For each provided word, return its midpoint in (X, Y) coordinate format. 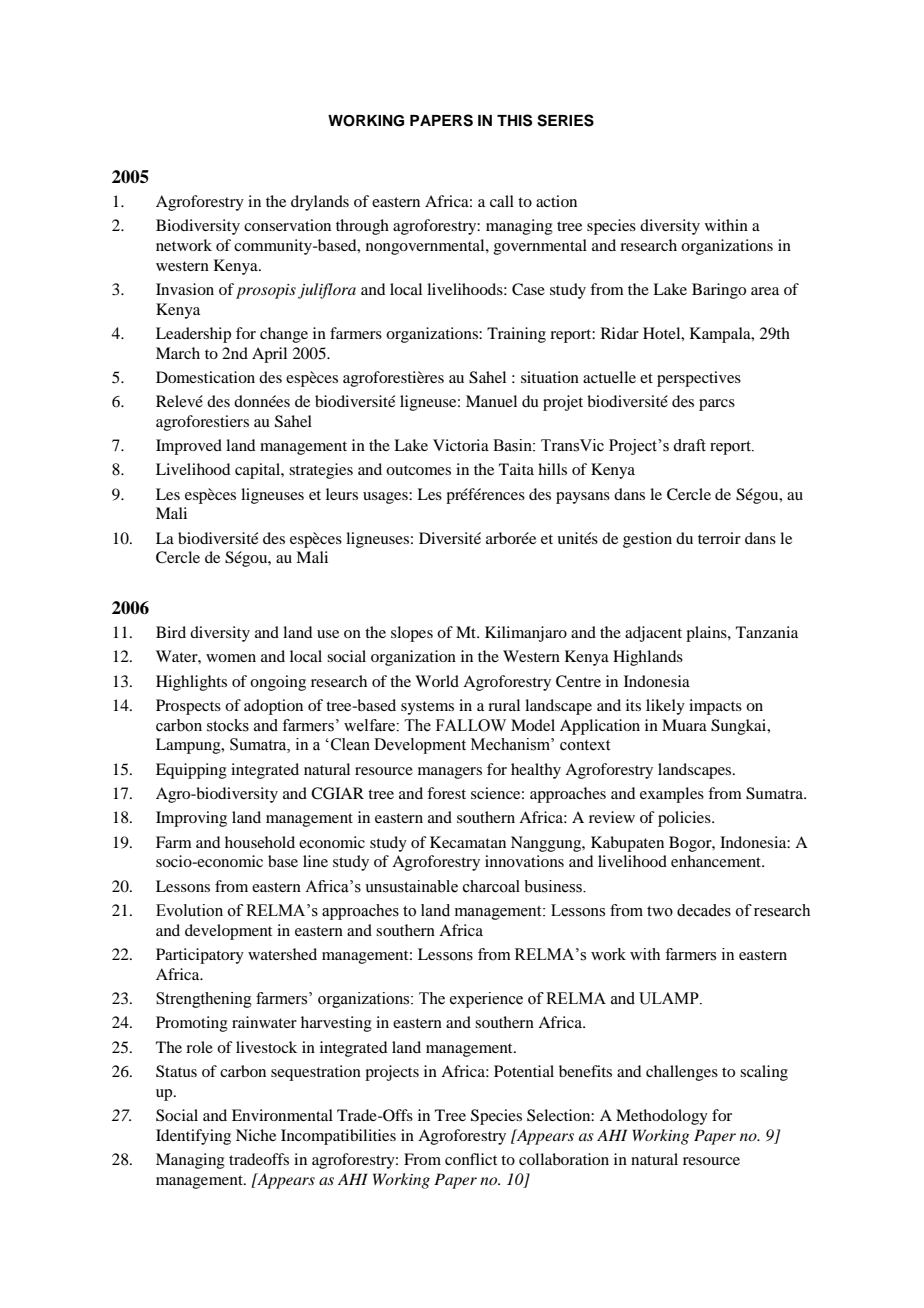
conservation (287, 225)
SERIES (565, 120)
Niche (256, 1135)
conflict (471, 1159)
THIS (514, 120)
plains (707, 634)
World (437, 681)
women (231, 658)
